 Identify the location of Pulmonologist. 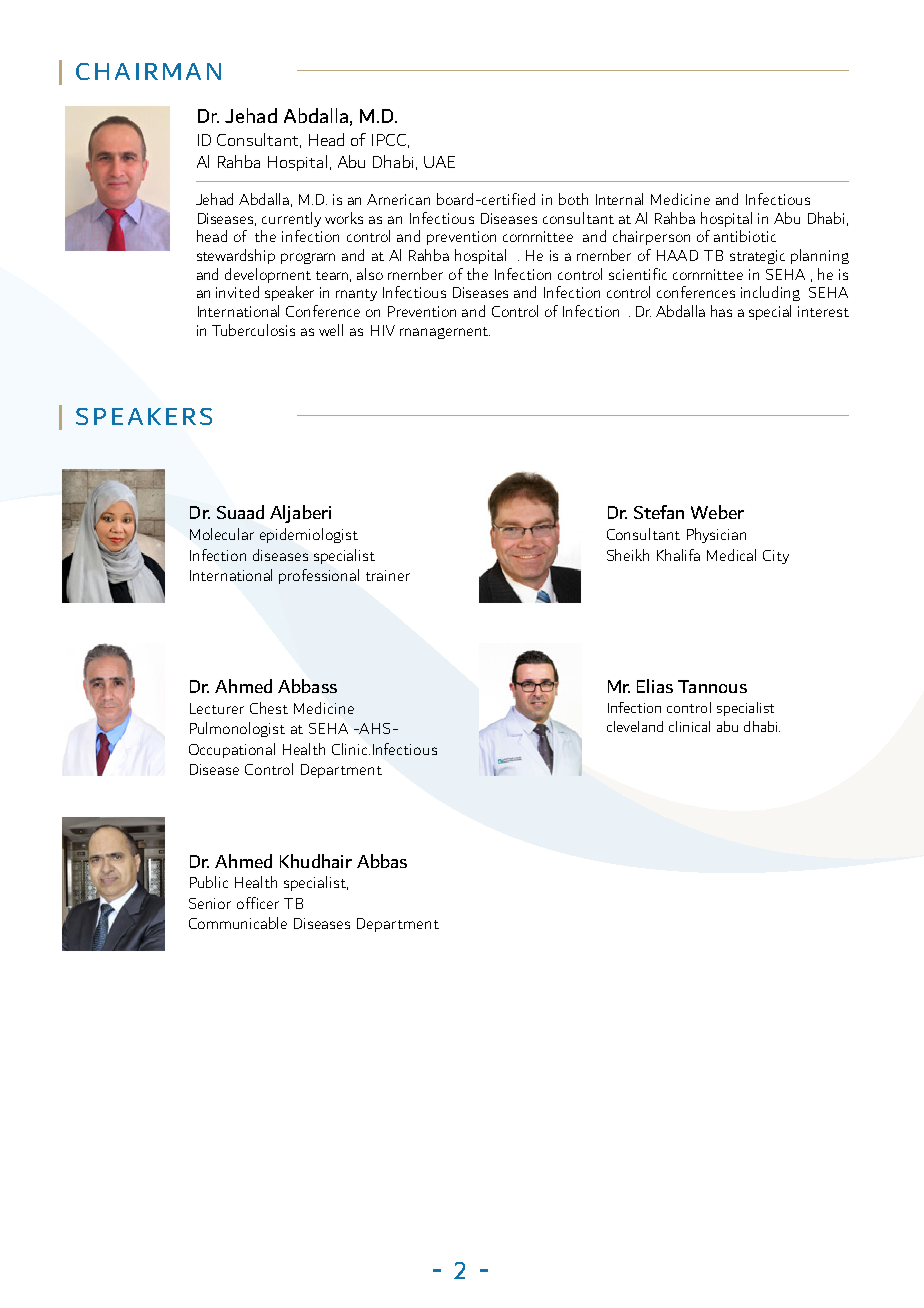
(237, 729).
